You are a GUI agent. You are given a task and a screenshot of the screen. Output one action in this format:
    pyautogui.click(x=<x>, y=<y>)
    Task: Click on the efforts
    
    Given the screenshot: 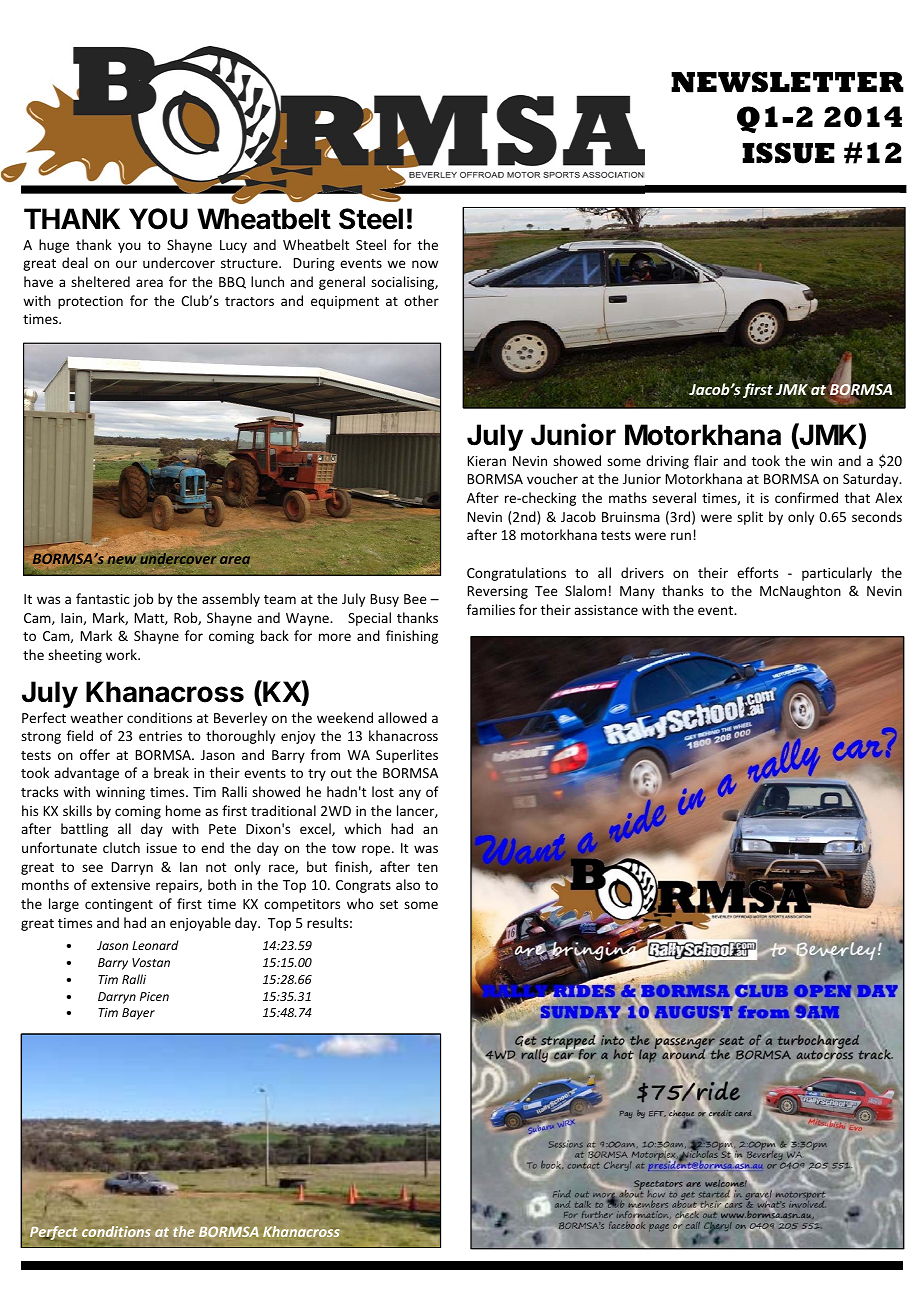 What is the action you would take?
    pyautogui.click(x=757, y=572)
